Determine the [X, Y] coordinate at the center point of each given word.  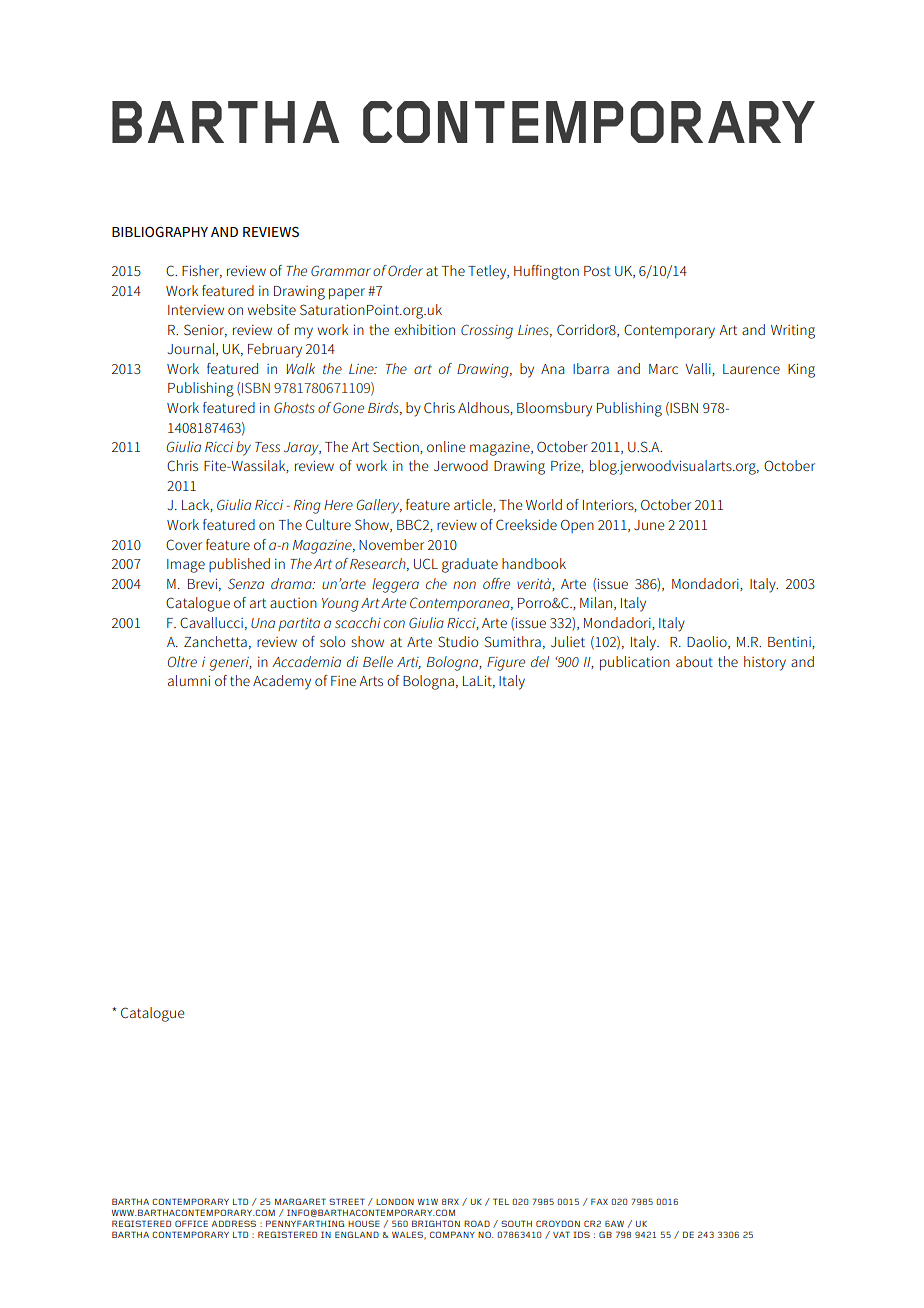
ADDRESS [233, 1223]
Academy [282, 682]
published [239, 565]
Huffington [546, 272]
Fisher [202, 271]
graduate [470, 565]
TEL [501, 1201]
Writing [793, 331]
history [765, 663]
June [649, 525]
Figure [506, 664]
